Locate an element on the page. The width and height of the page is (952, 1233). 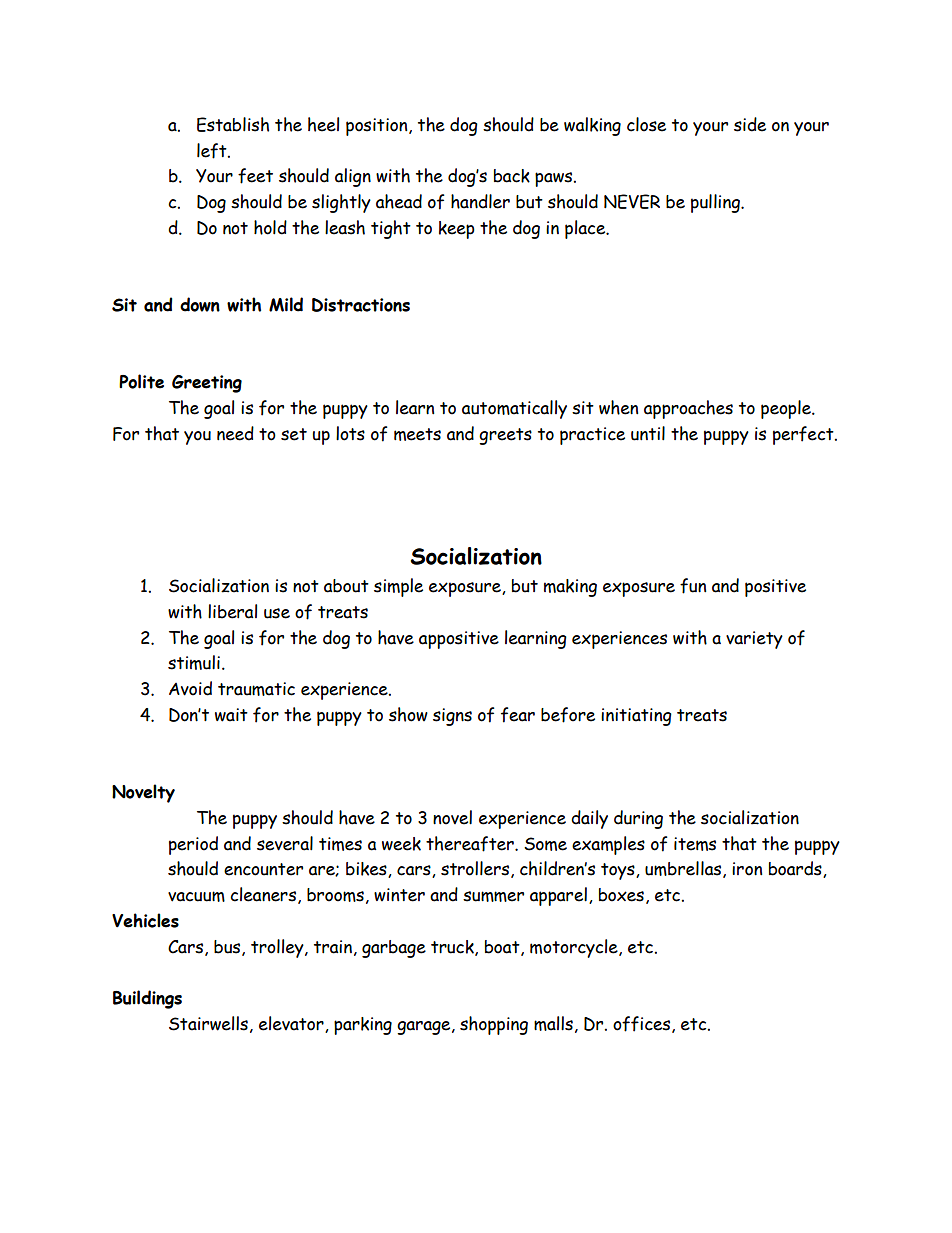
liberal is located at coordinates (232, 611).
